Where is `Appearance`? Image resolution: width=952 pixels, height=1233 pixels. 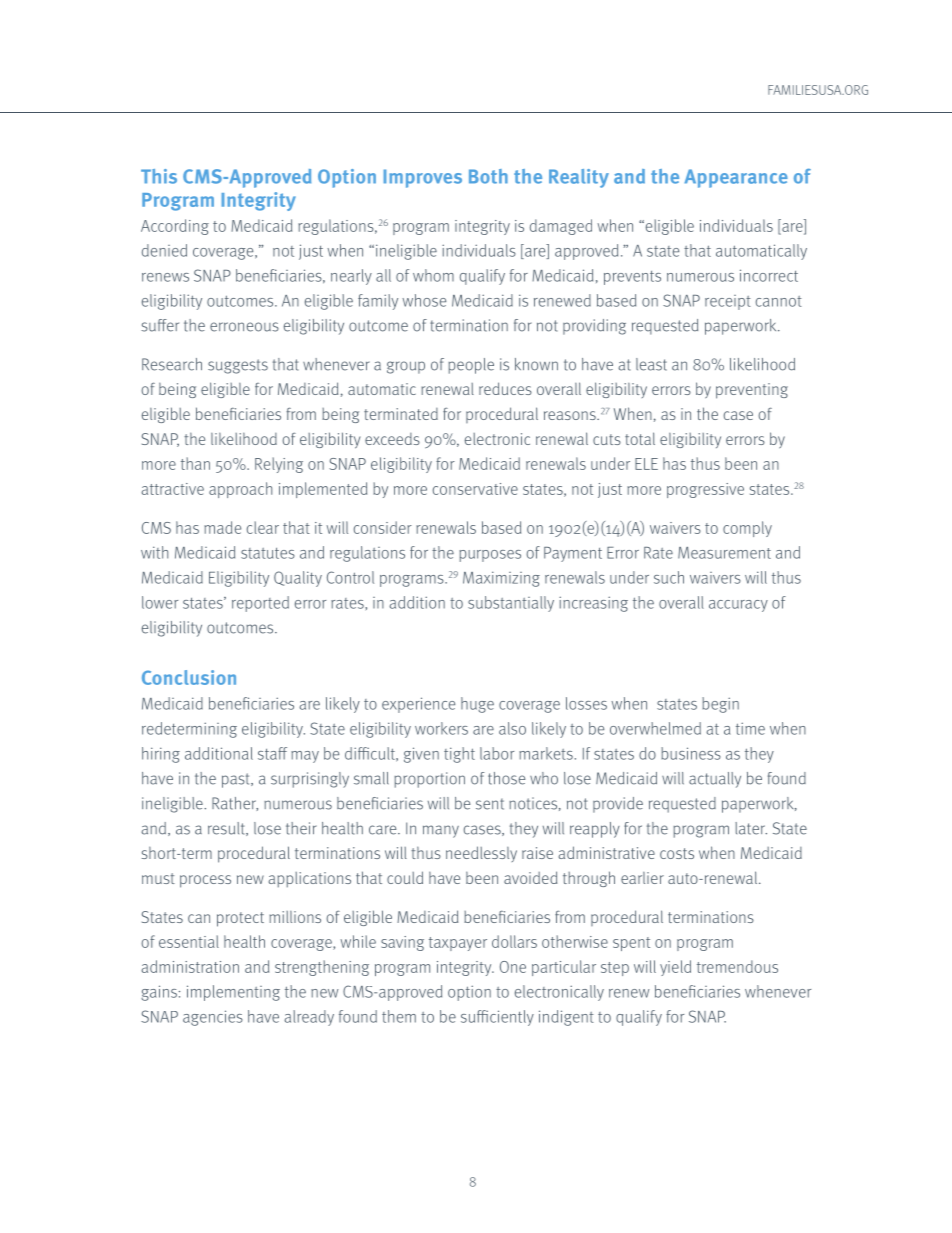 Appearance is located at coordinates (736, 178).
